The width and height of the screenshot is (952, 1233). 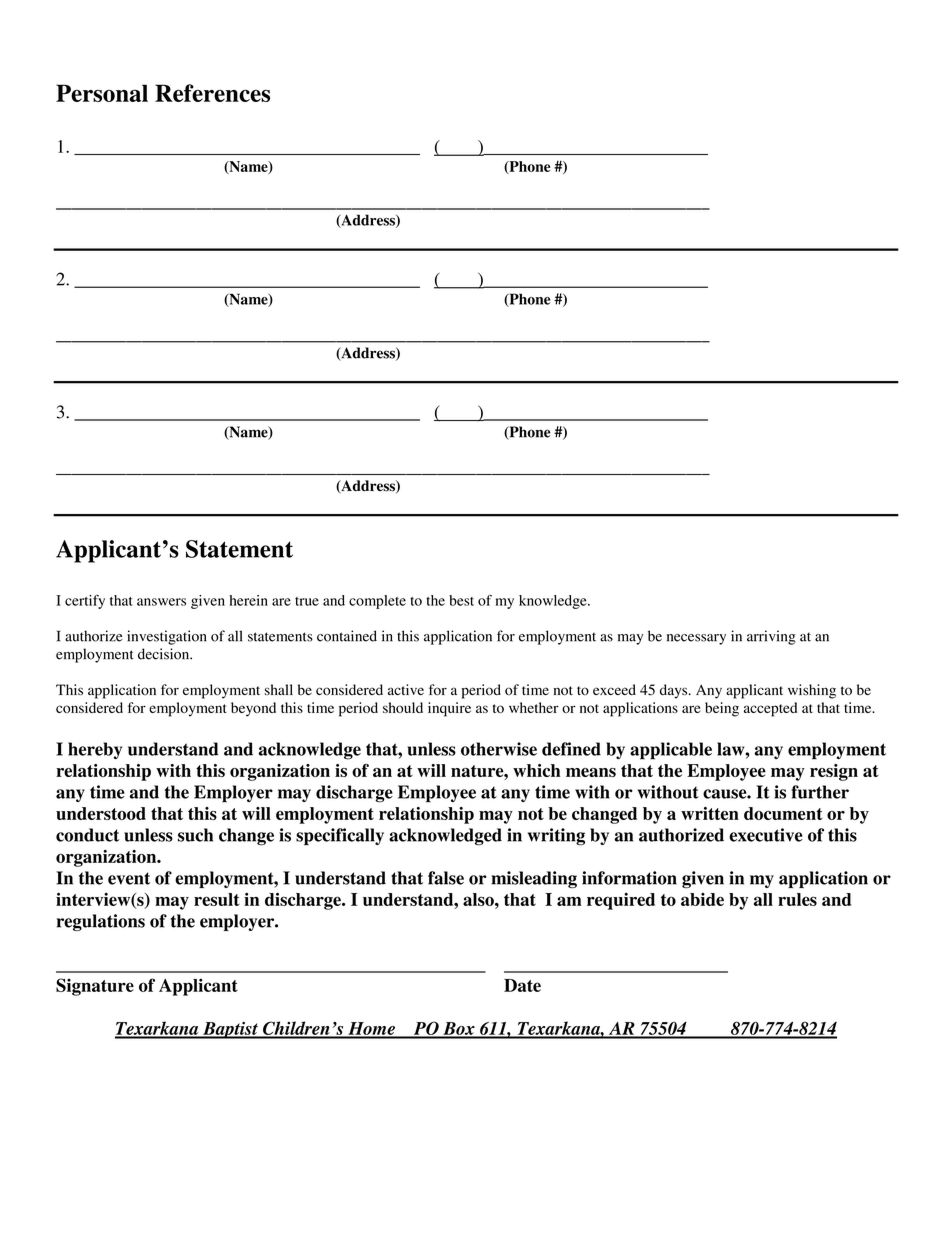 I want to click on arriving, so click(x=771, y=637).
